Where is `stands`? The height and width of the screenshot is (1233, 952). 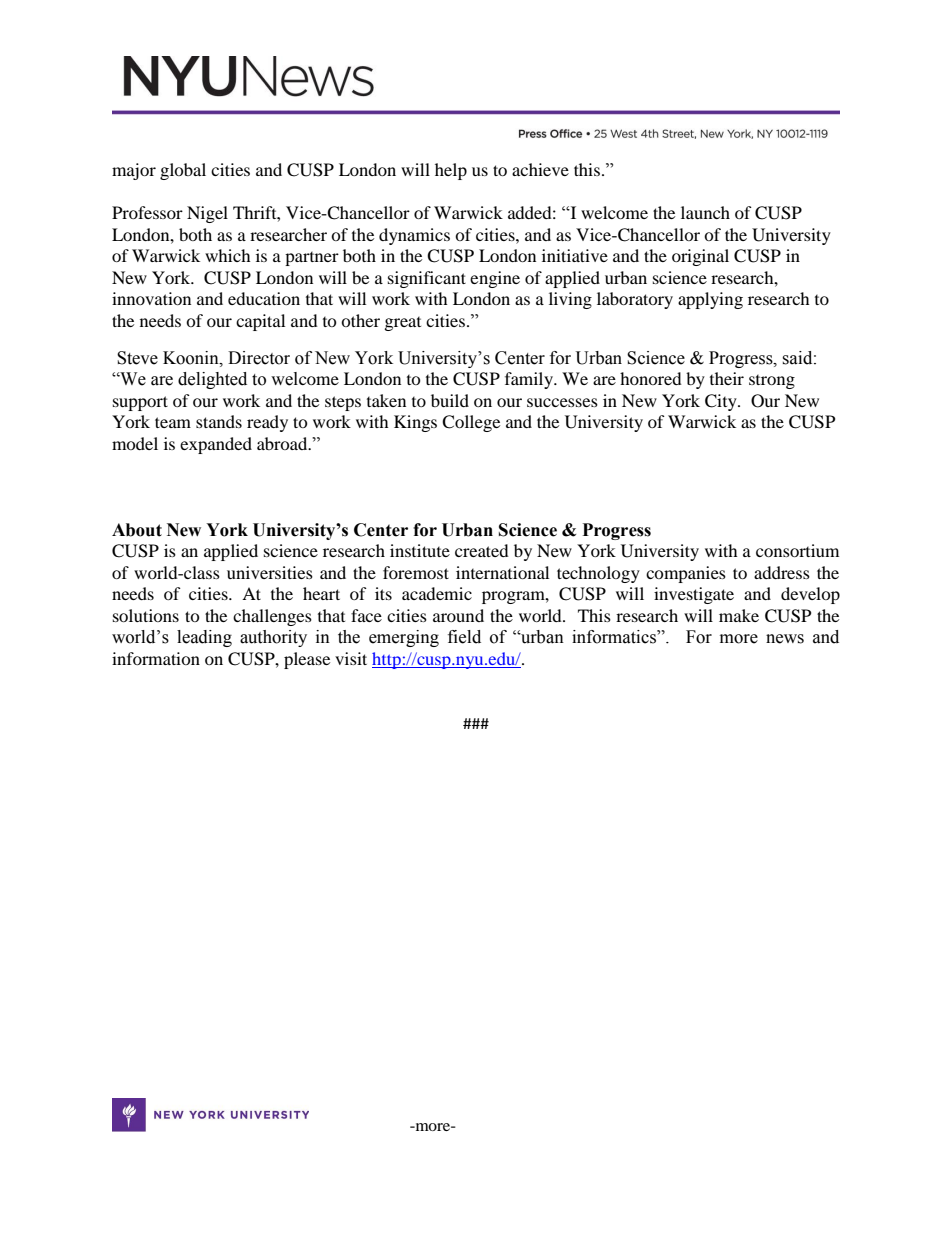
stands is located at coordinates (219, 421).
